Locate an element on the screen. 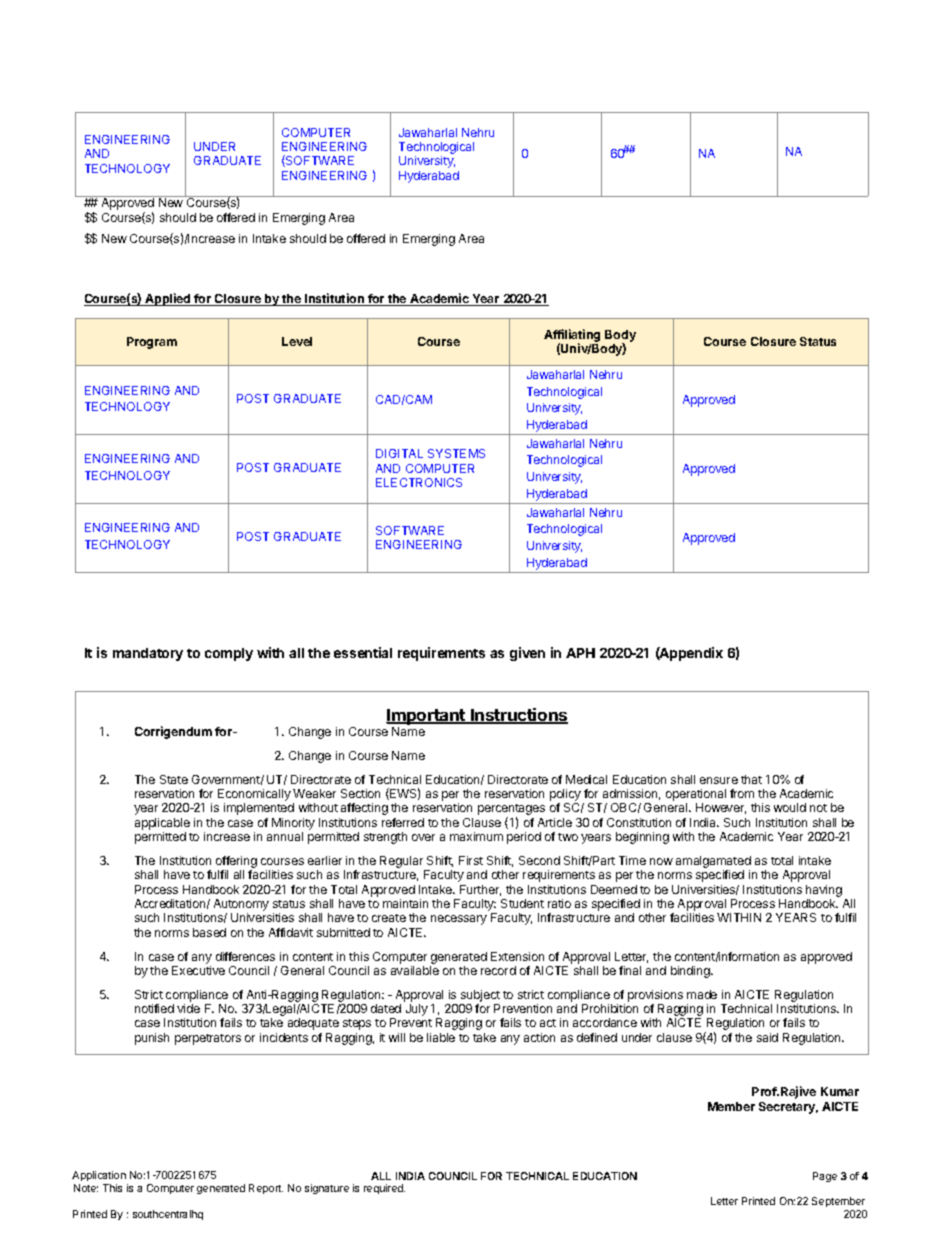  APH is located at coordinates (580, 653).
